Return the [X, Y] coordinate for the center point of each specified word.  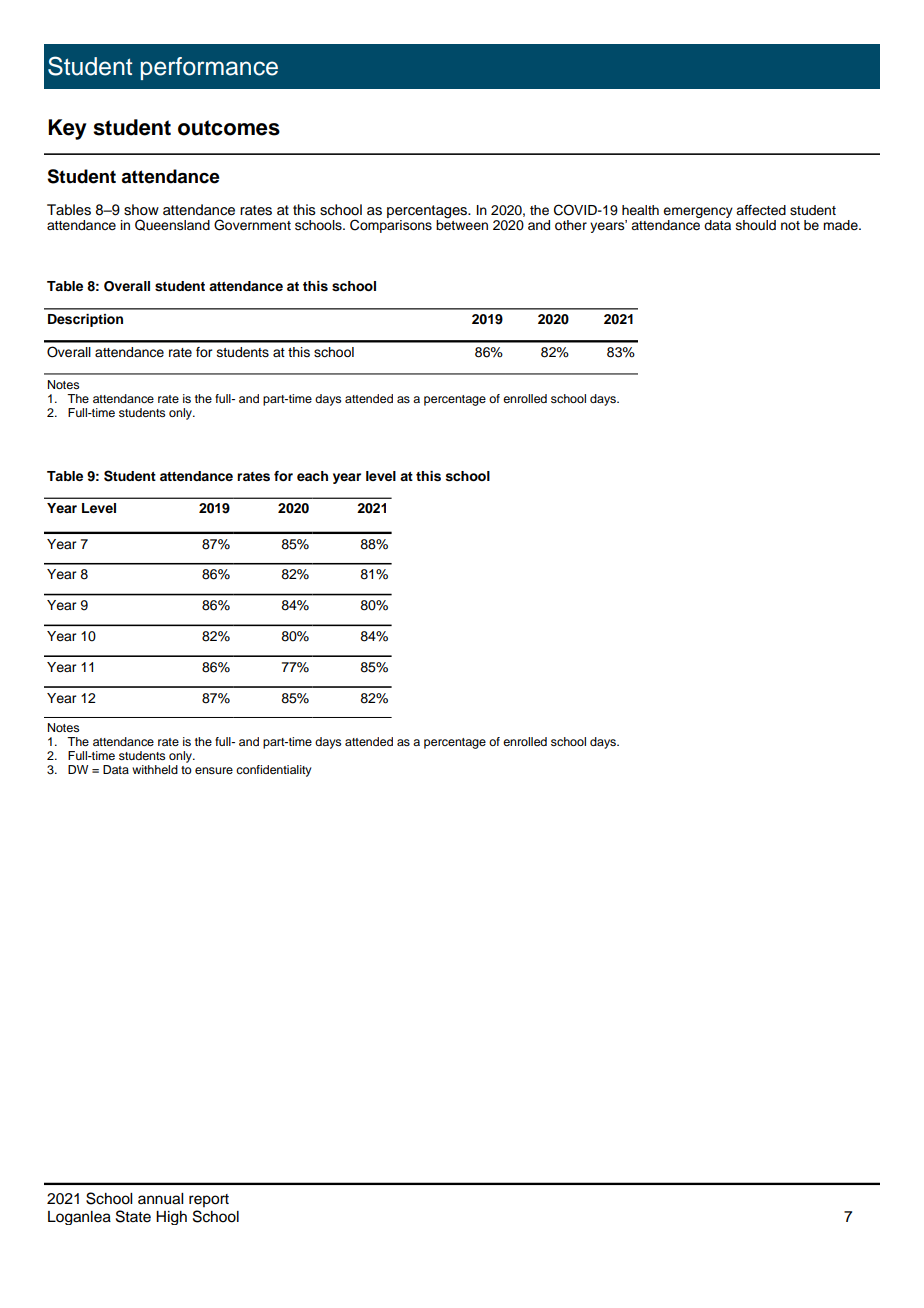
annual [160, 1199]
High [171, 1218]
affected [761, 210]
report [209, 1200]
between [462, 224]
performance [209, 68]
